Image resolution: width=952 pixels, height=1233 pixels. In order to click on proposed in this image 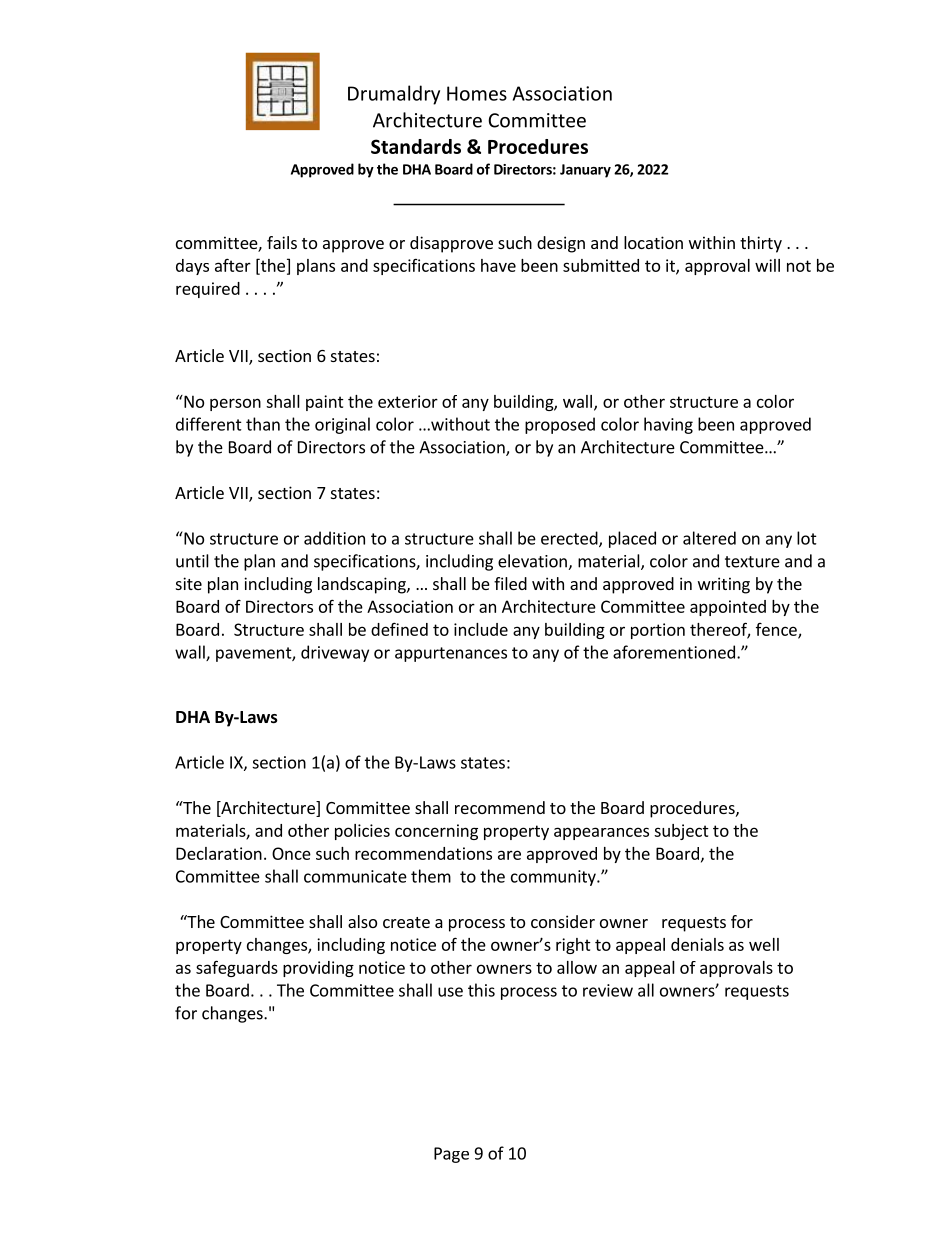, I will do `click(560, 425)`.
